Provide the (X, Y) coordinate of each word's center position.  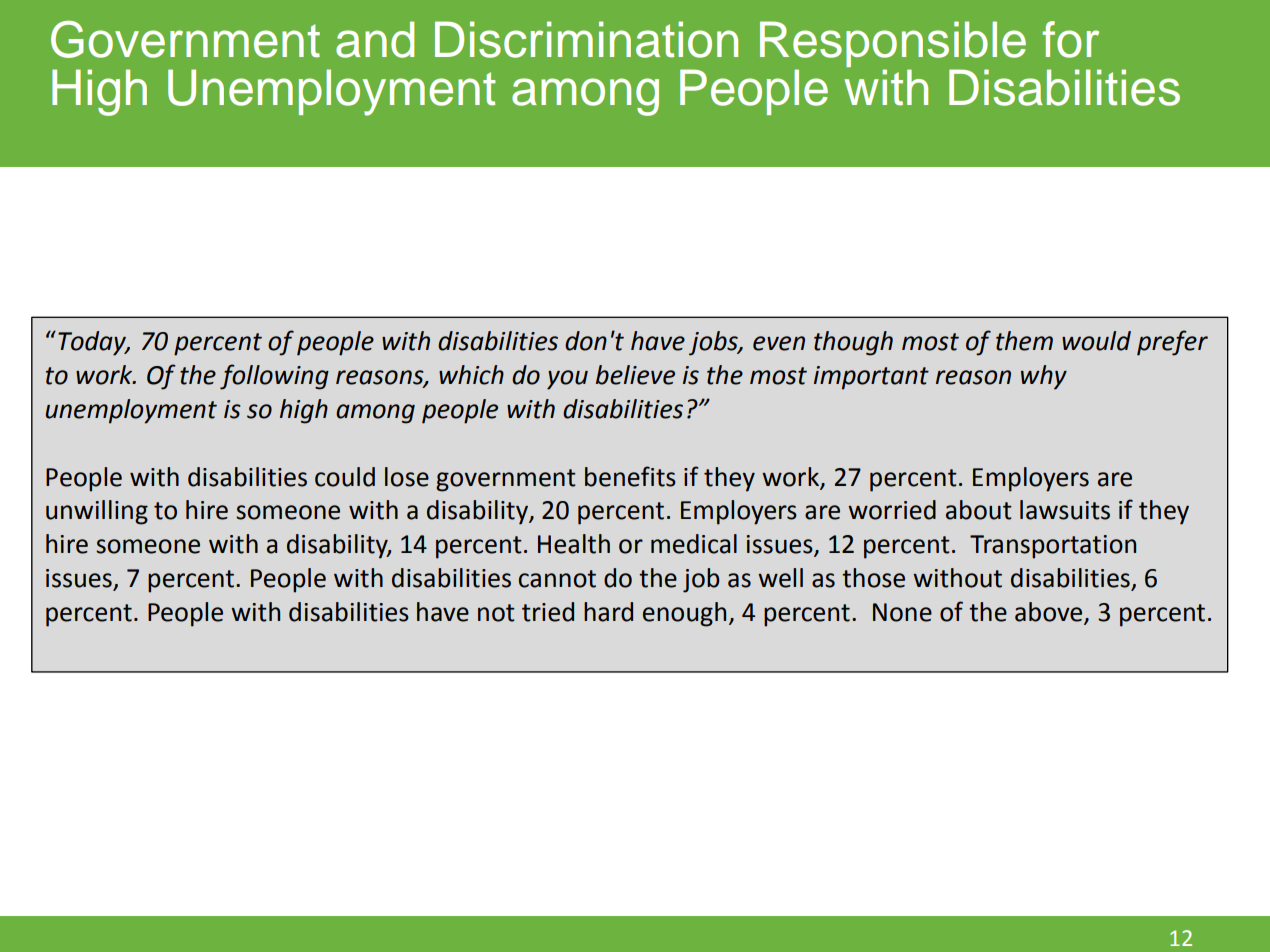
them (1024, 341)
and (375, 39)
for (1070, 39)
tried (548, 612)
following (274, 377)
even (779, 343)
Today (93, 343)
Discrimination (586, 39)
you (567, 380)
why (1044, 377)
